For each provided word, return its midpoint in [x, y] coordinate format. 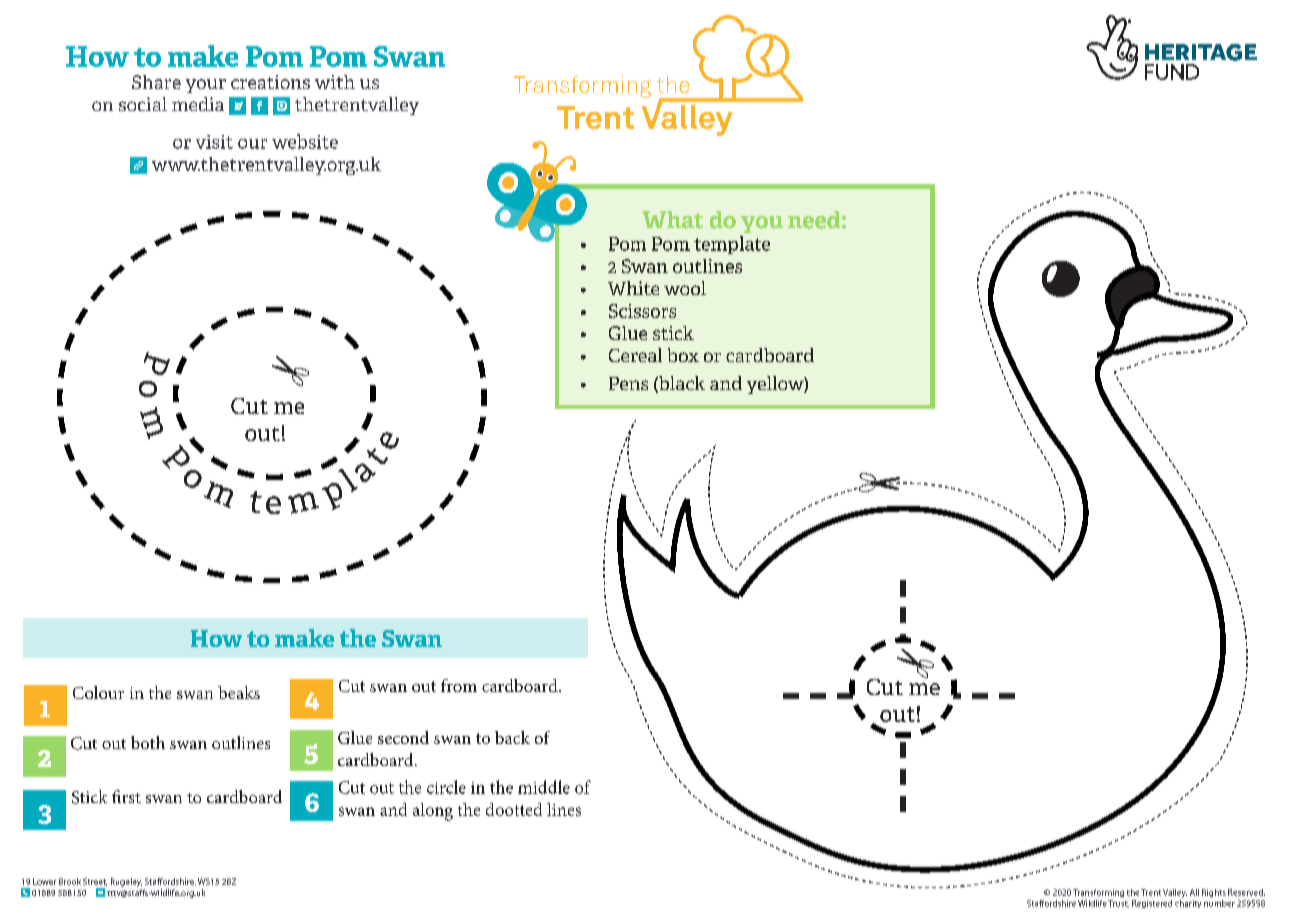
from [459, 685]
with [335, 82]
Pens [628, 383]
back [512, 737]
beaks [239, 692]
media [198, 104]
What [672, 220]
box [683, 355]
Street [95, 882]
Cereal [635, 355]
